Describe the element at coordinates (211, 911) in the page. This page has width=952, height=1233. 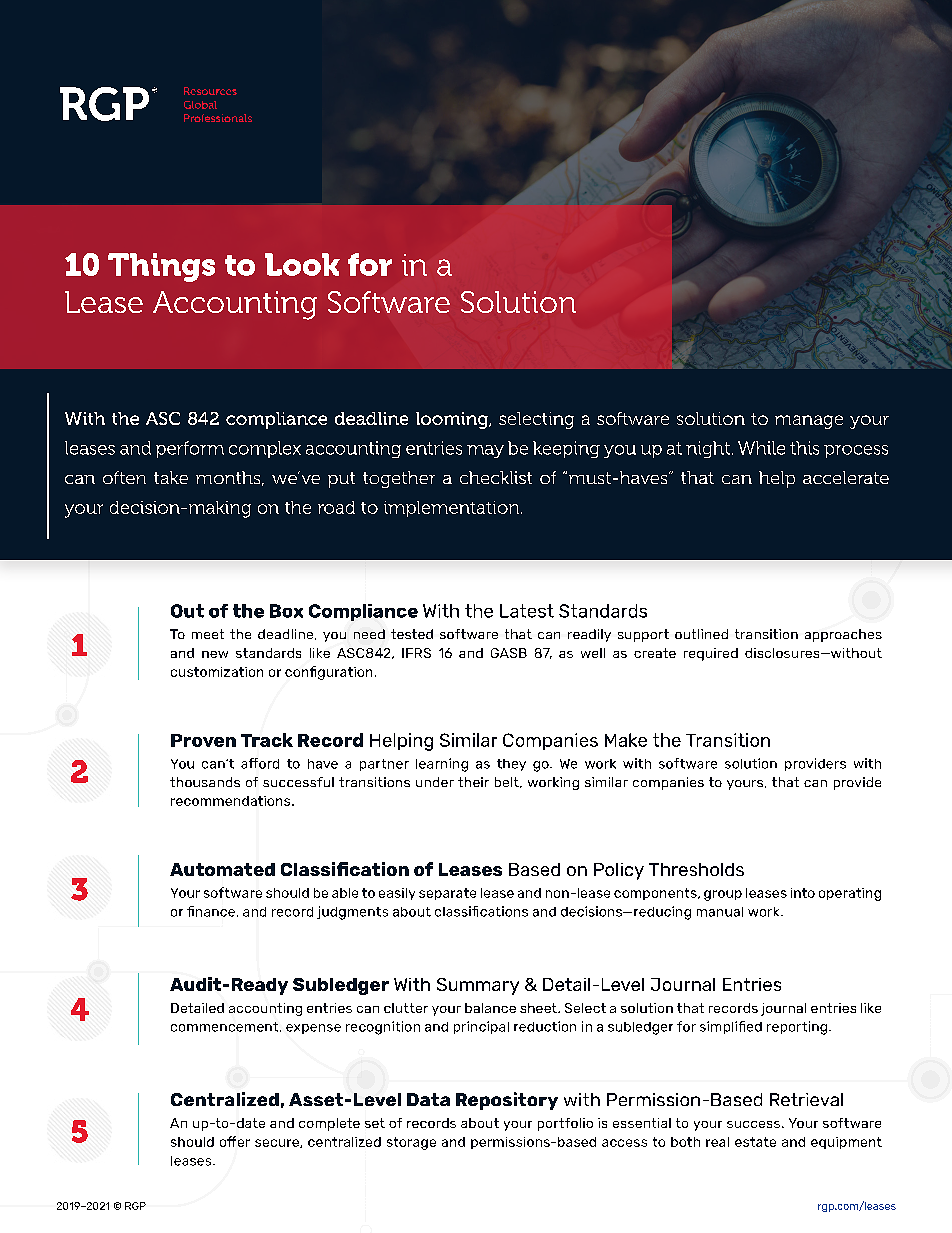
I see `finance` at that location.
